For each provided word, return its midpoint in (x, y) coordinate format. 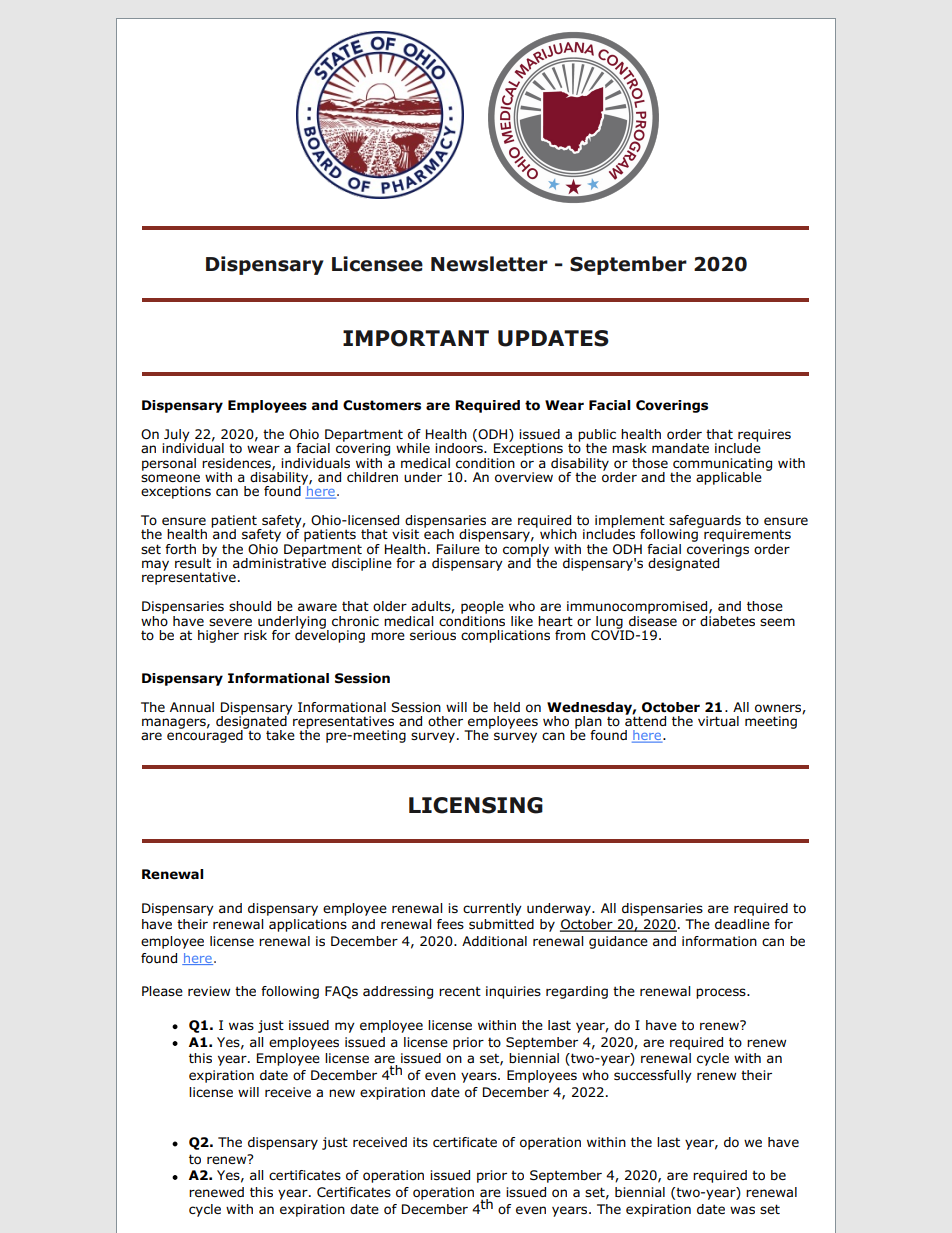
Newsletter (489, 264)
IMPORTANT (416, 338)
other (445, 721)
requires (764, 436)
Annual (192, 707)
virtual (718, 721)
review (209, 991)
